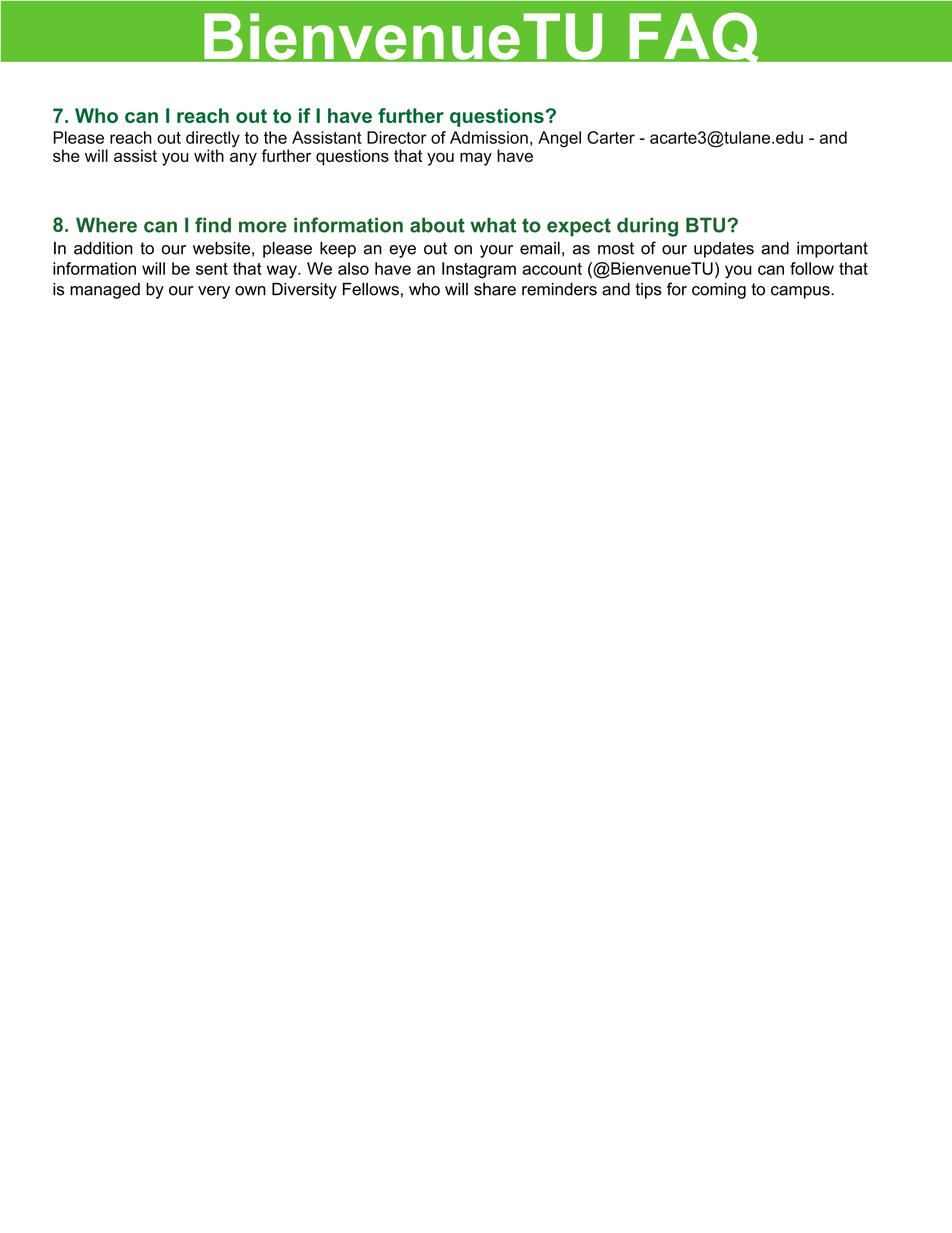  What do you see at coordinates (540, 248) in the screenshot?
I see `email` at bounding box center [540, 248].
